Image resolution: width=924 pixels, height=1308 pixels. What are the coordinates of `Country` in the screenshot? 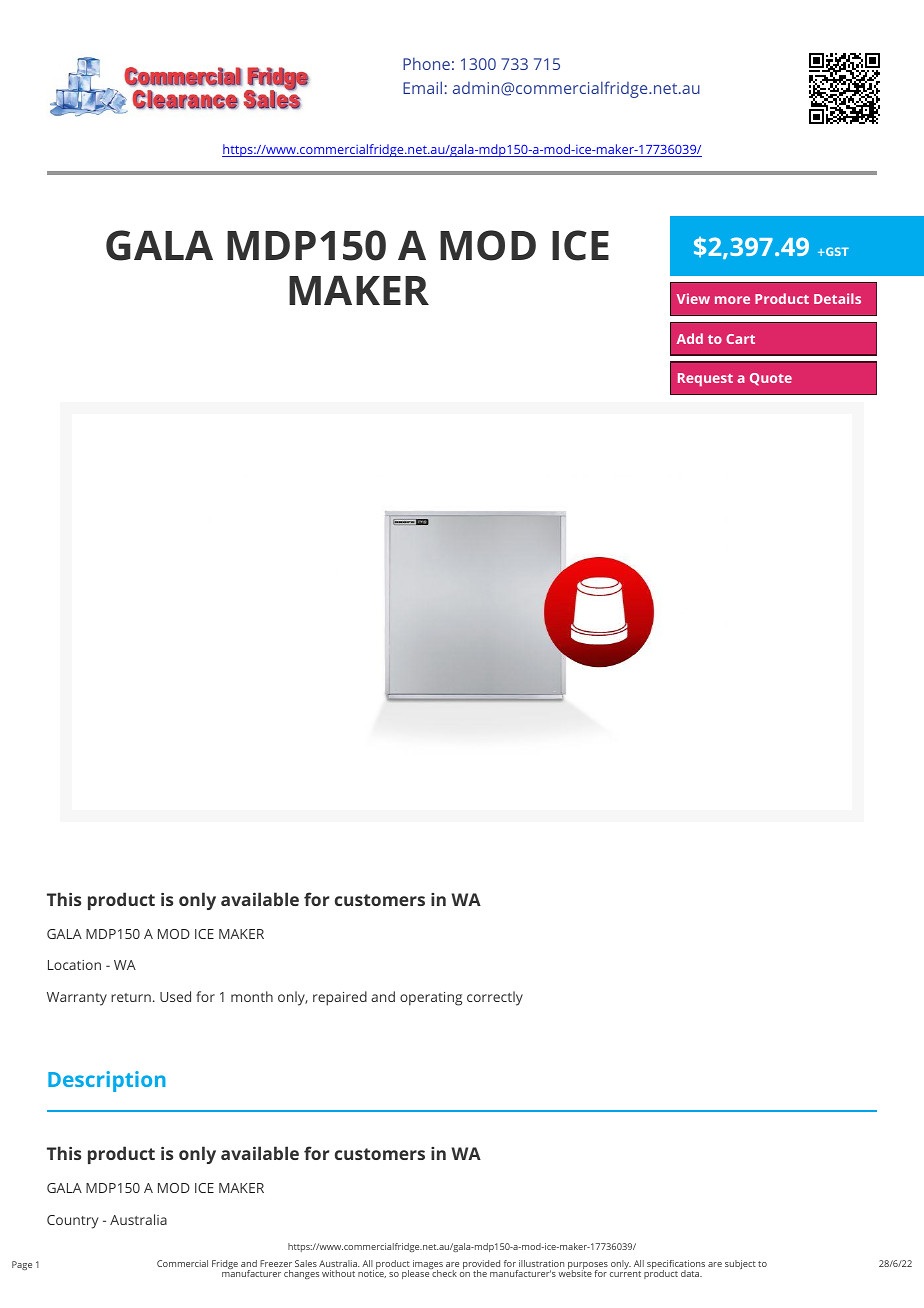 It's located at (72, 1222).
